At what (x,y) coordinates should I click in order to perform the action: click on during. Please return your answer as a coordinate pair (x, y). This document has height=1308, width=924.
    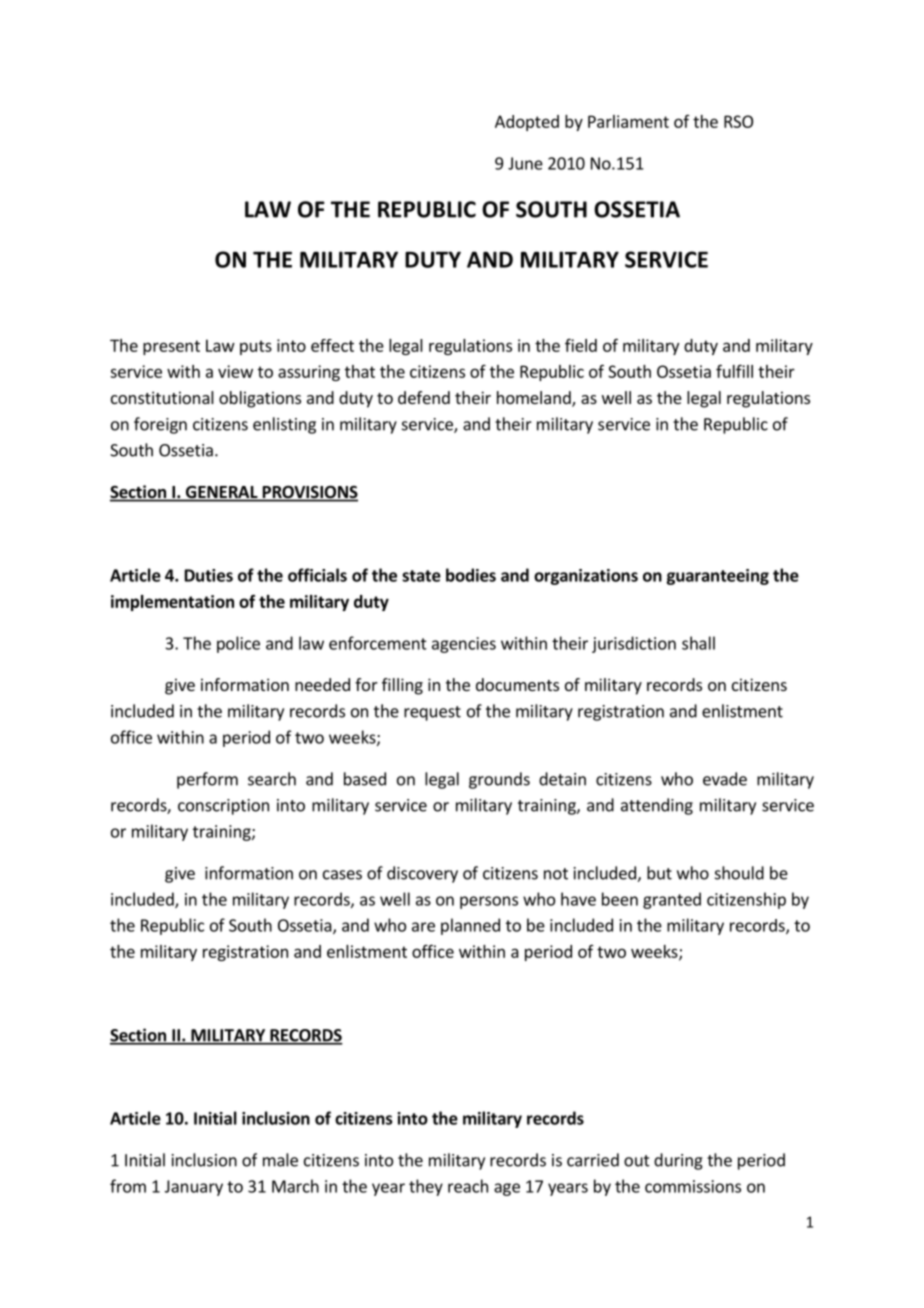
    Looking at the image, I should click on (678, 1161).
